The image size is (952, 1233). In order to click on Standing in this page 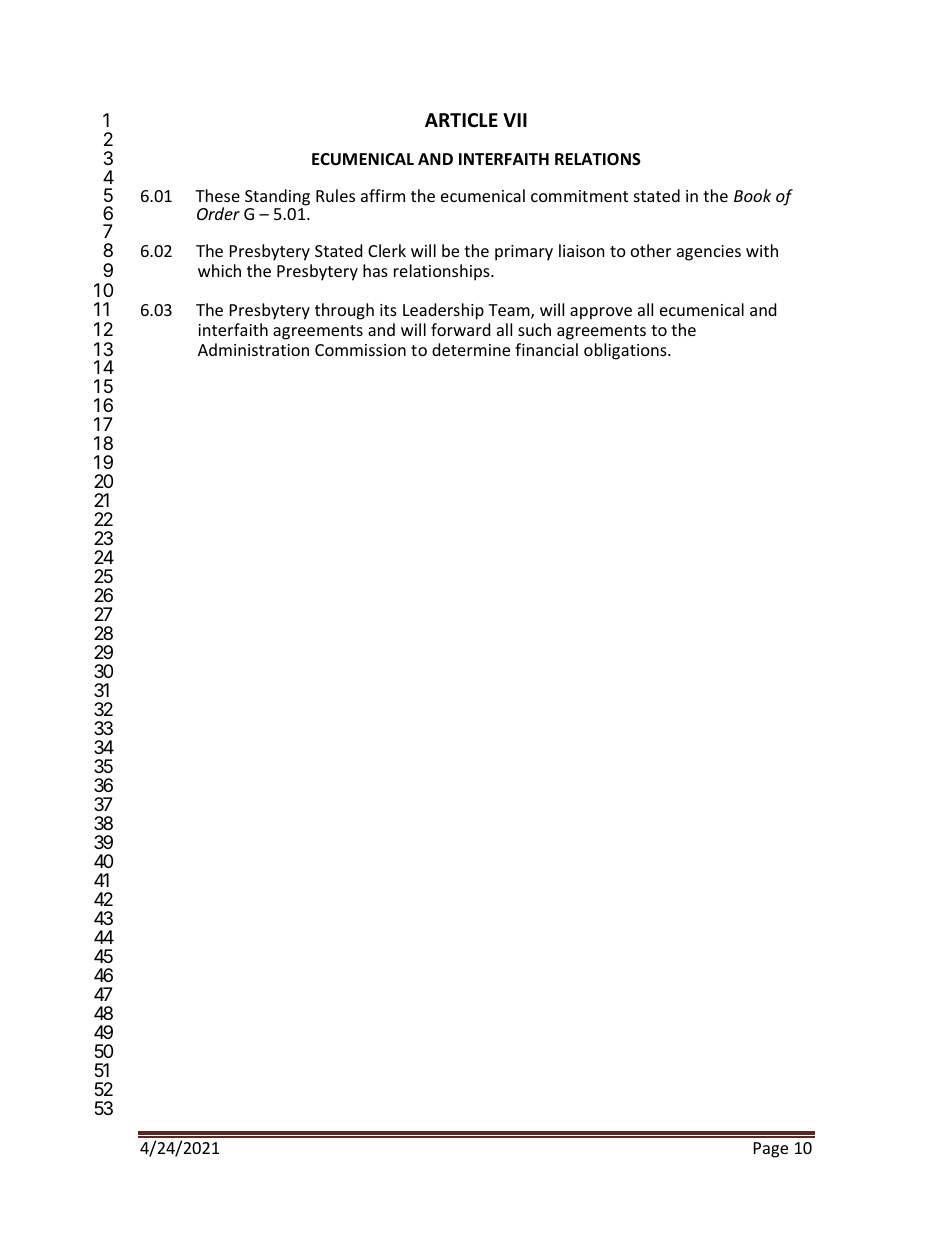, I will do `click(277, 197)`.
